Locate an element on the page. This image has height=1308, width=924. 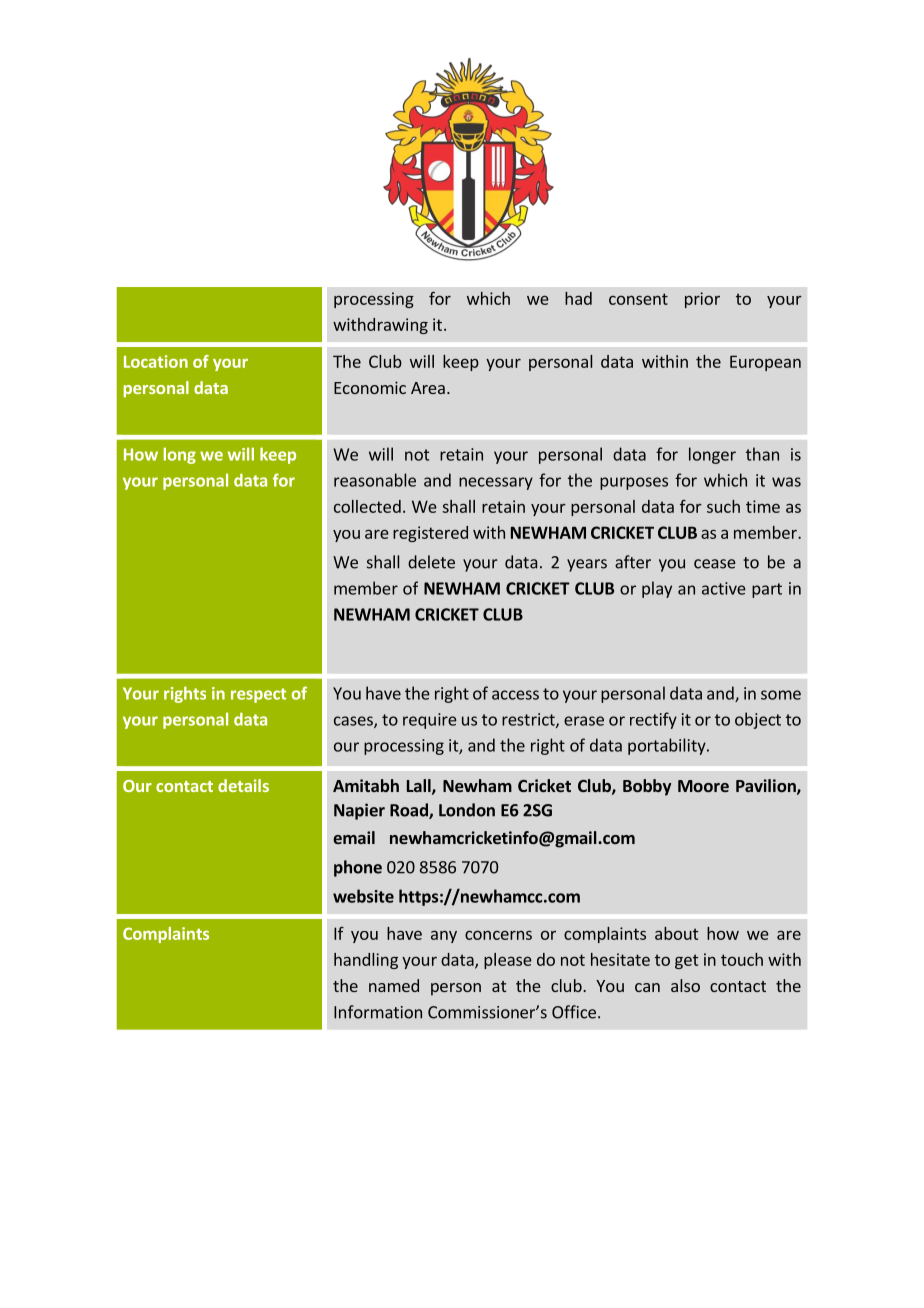
registered is located at coordinates (430, 534).
